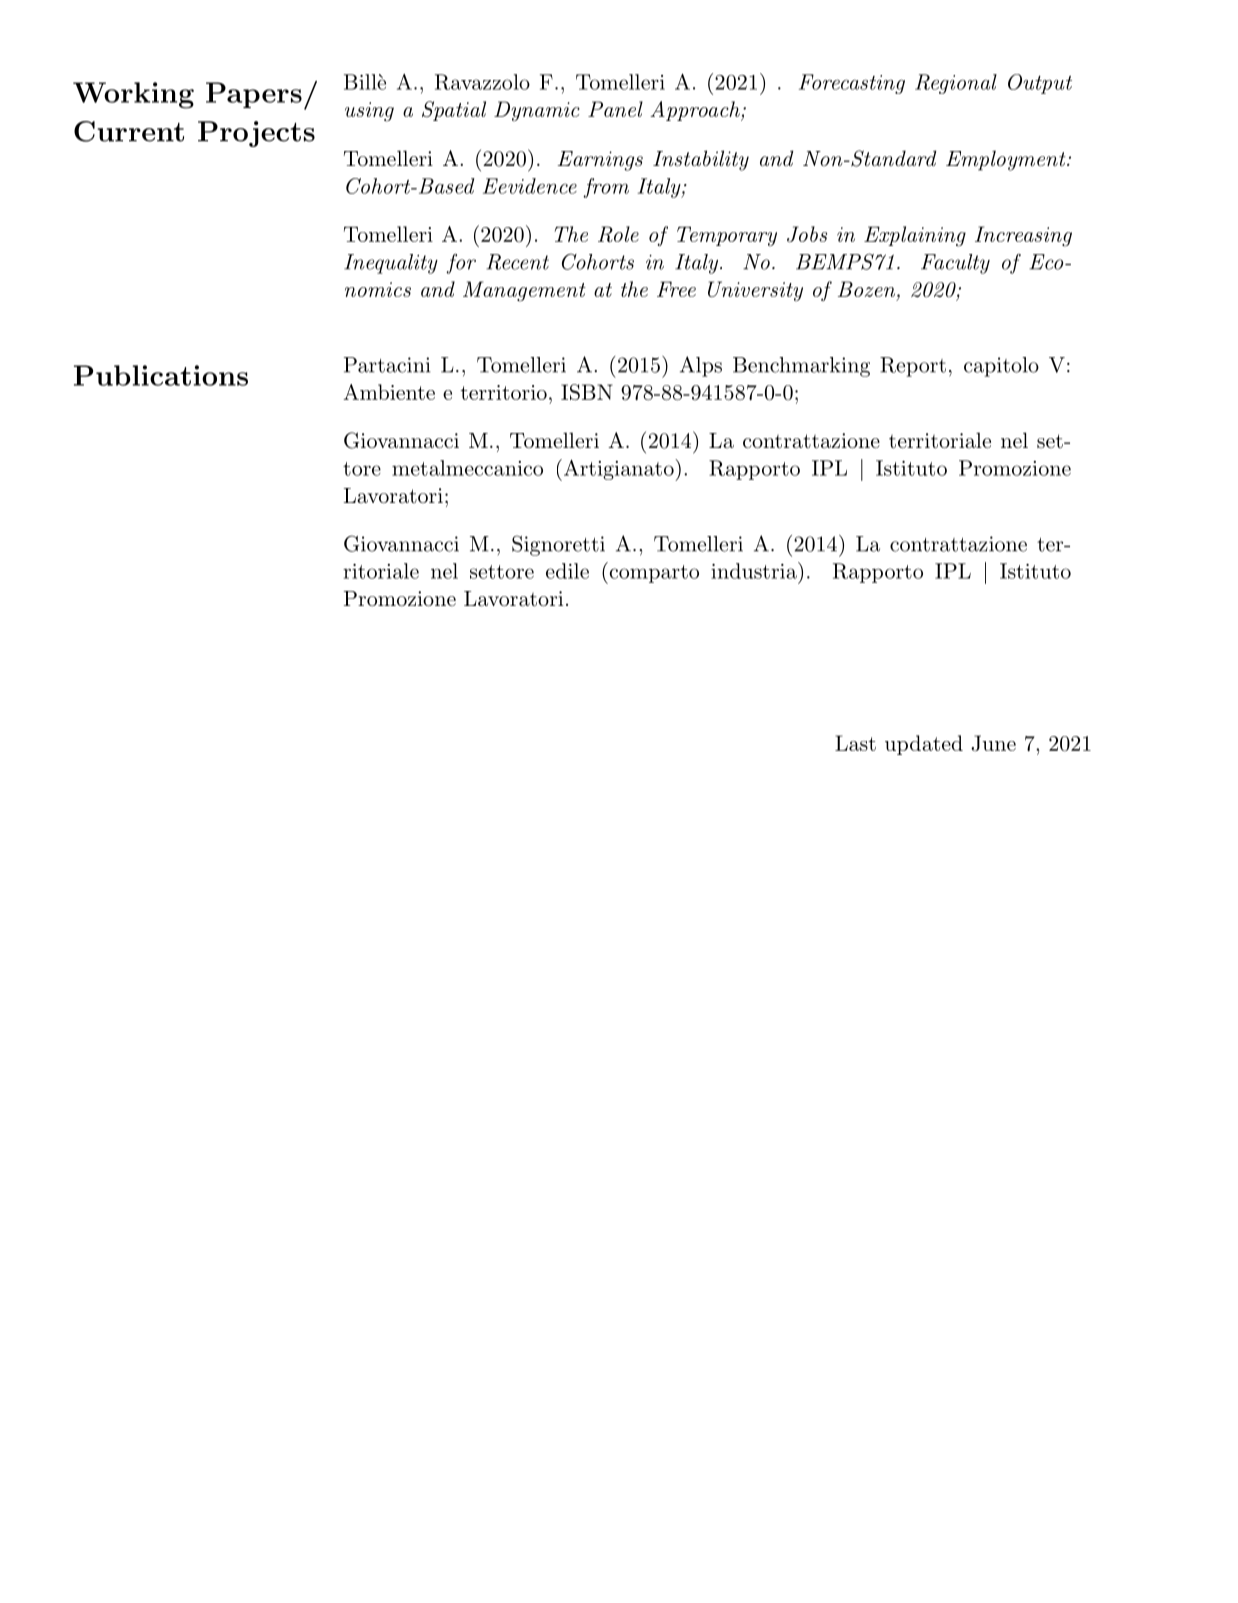 The width and height of the document is (1238, 1603). What do you see at coordinates (955, 264) in the document?
I see `Faculty` at bounding box center [955, 264].
